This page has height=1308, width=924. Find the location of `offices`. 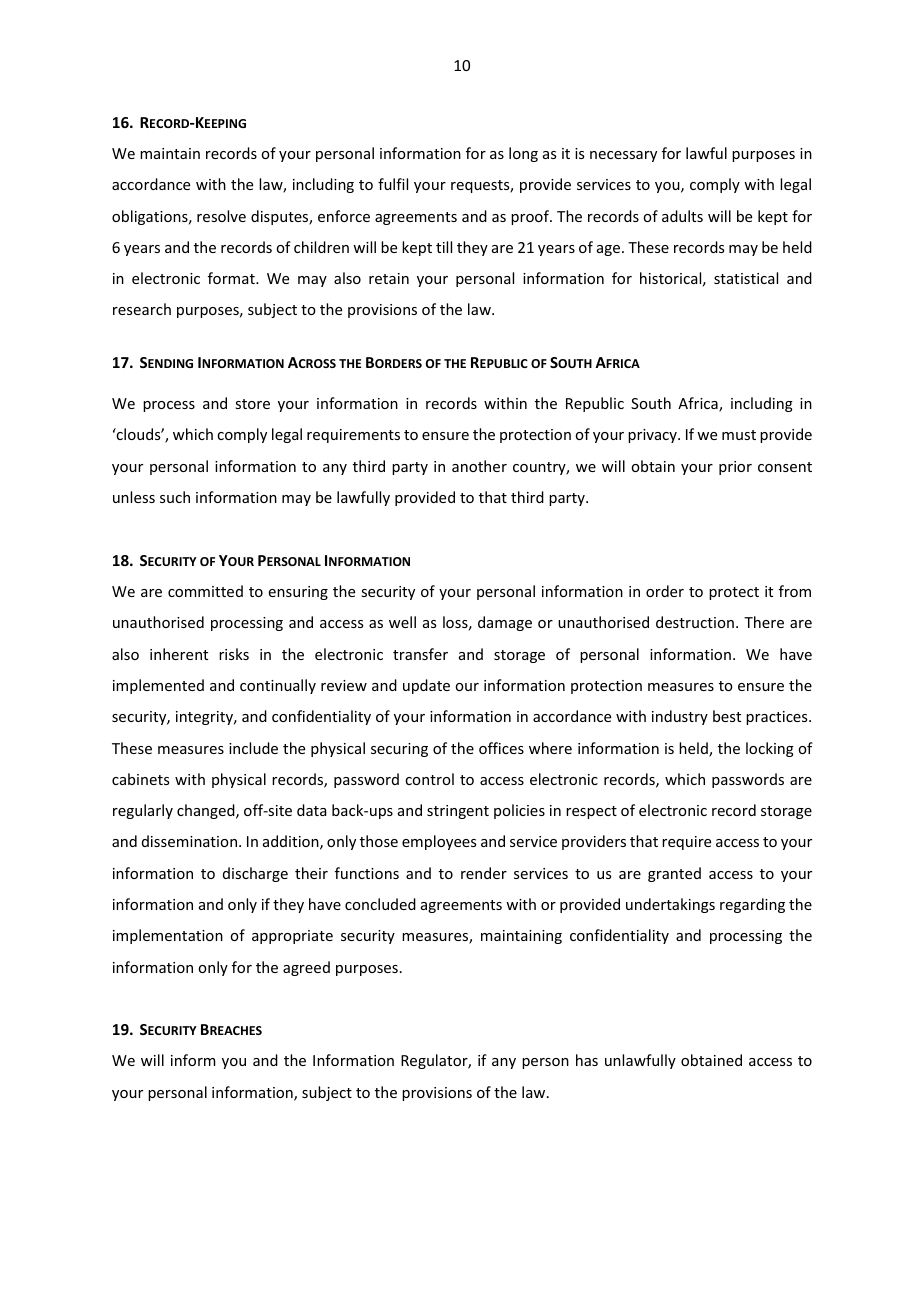

offices is located at coordinates (501, 748).
